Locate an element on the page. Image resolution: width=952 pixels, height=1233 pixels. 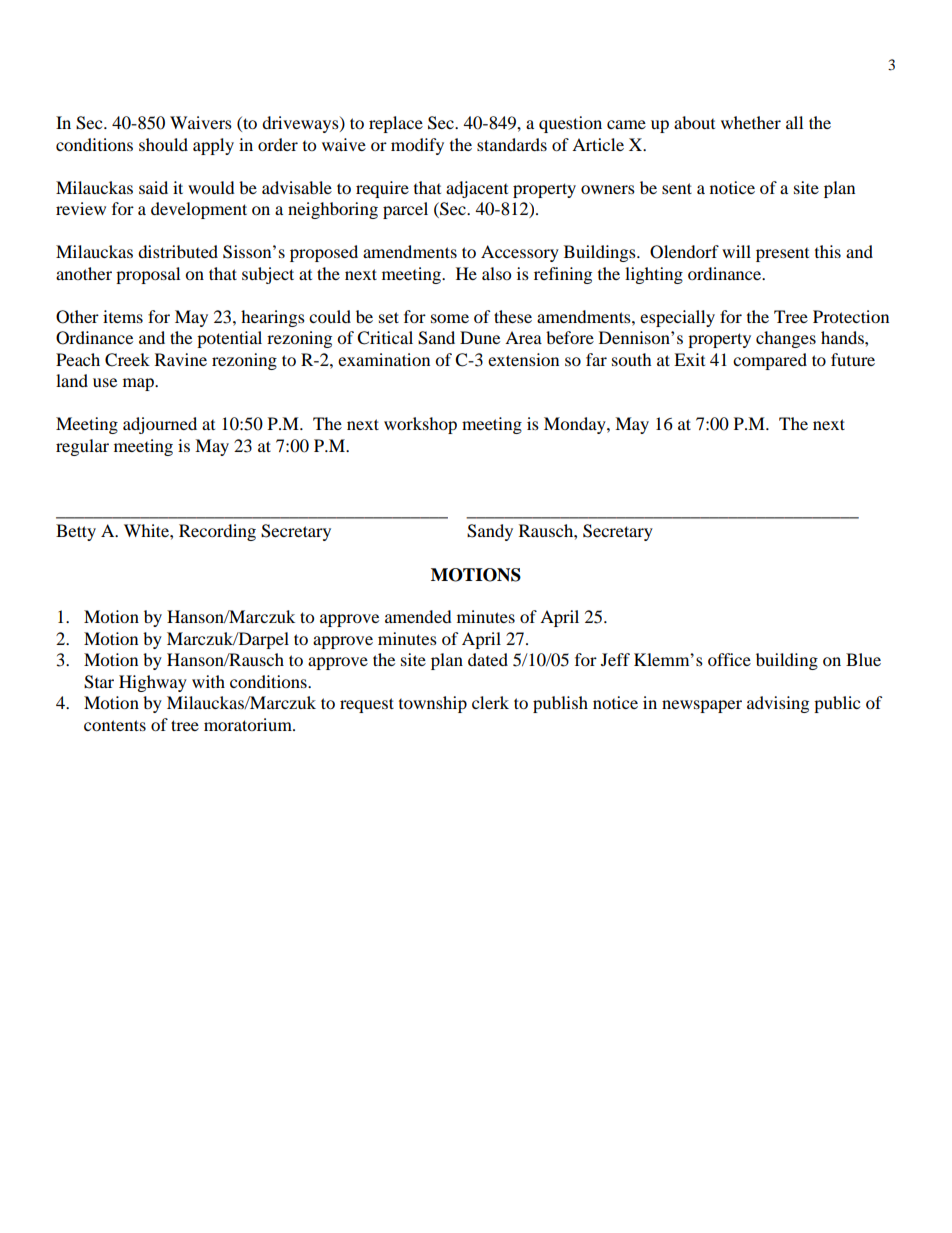
clerk is located at coordinates (490, 702).
